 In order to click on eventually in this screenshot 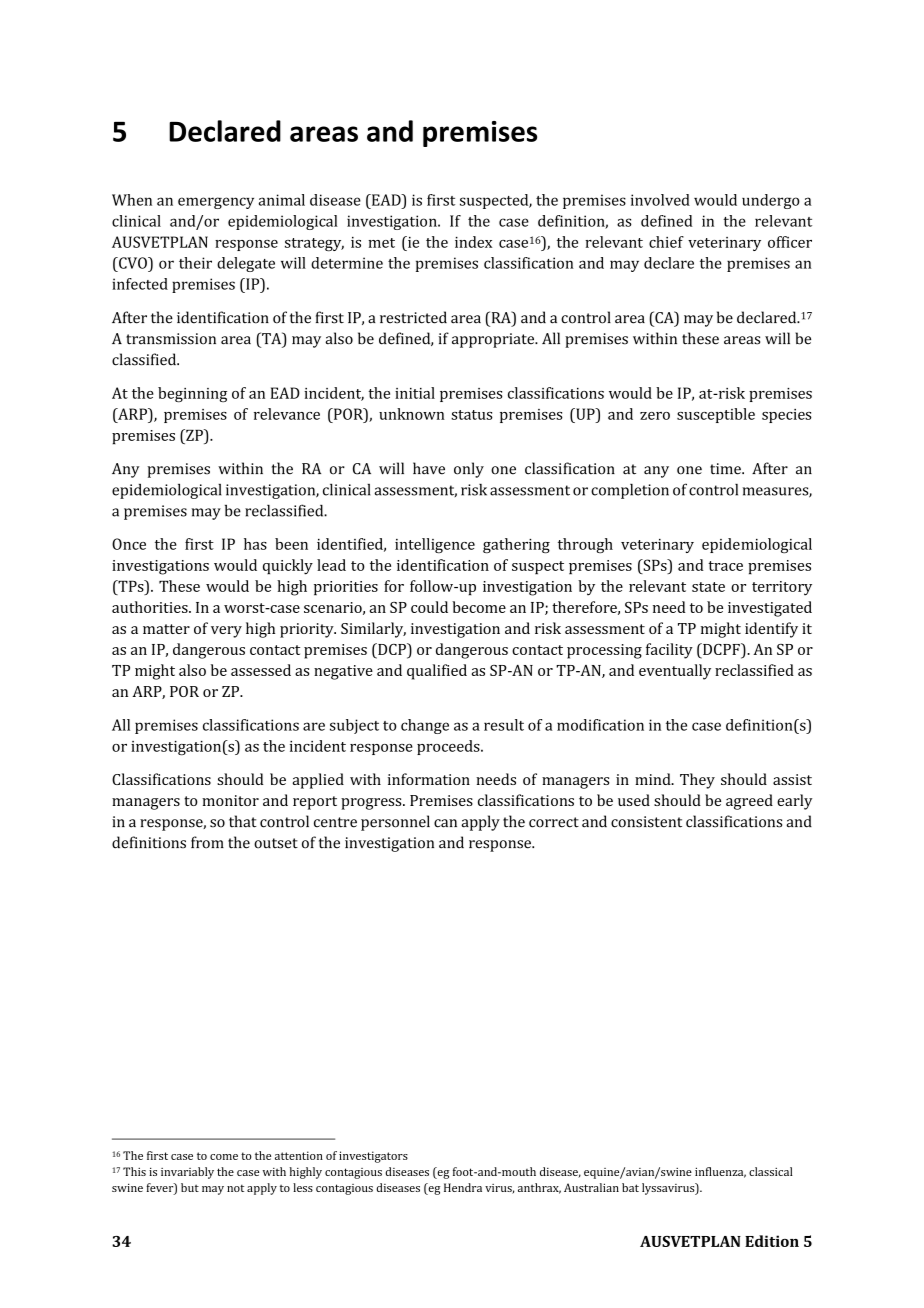, I will do `click(675, 672)`.
